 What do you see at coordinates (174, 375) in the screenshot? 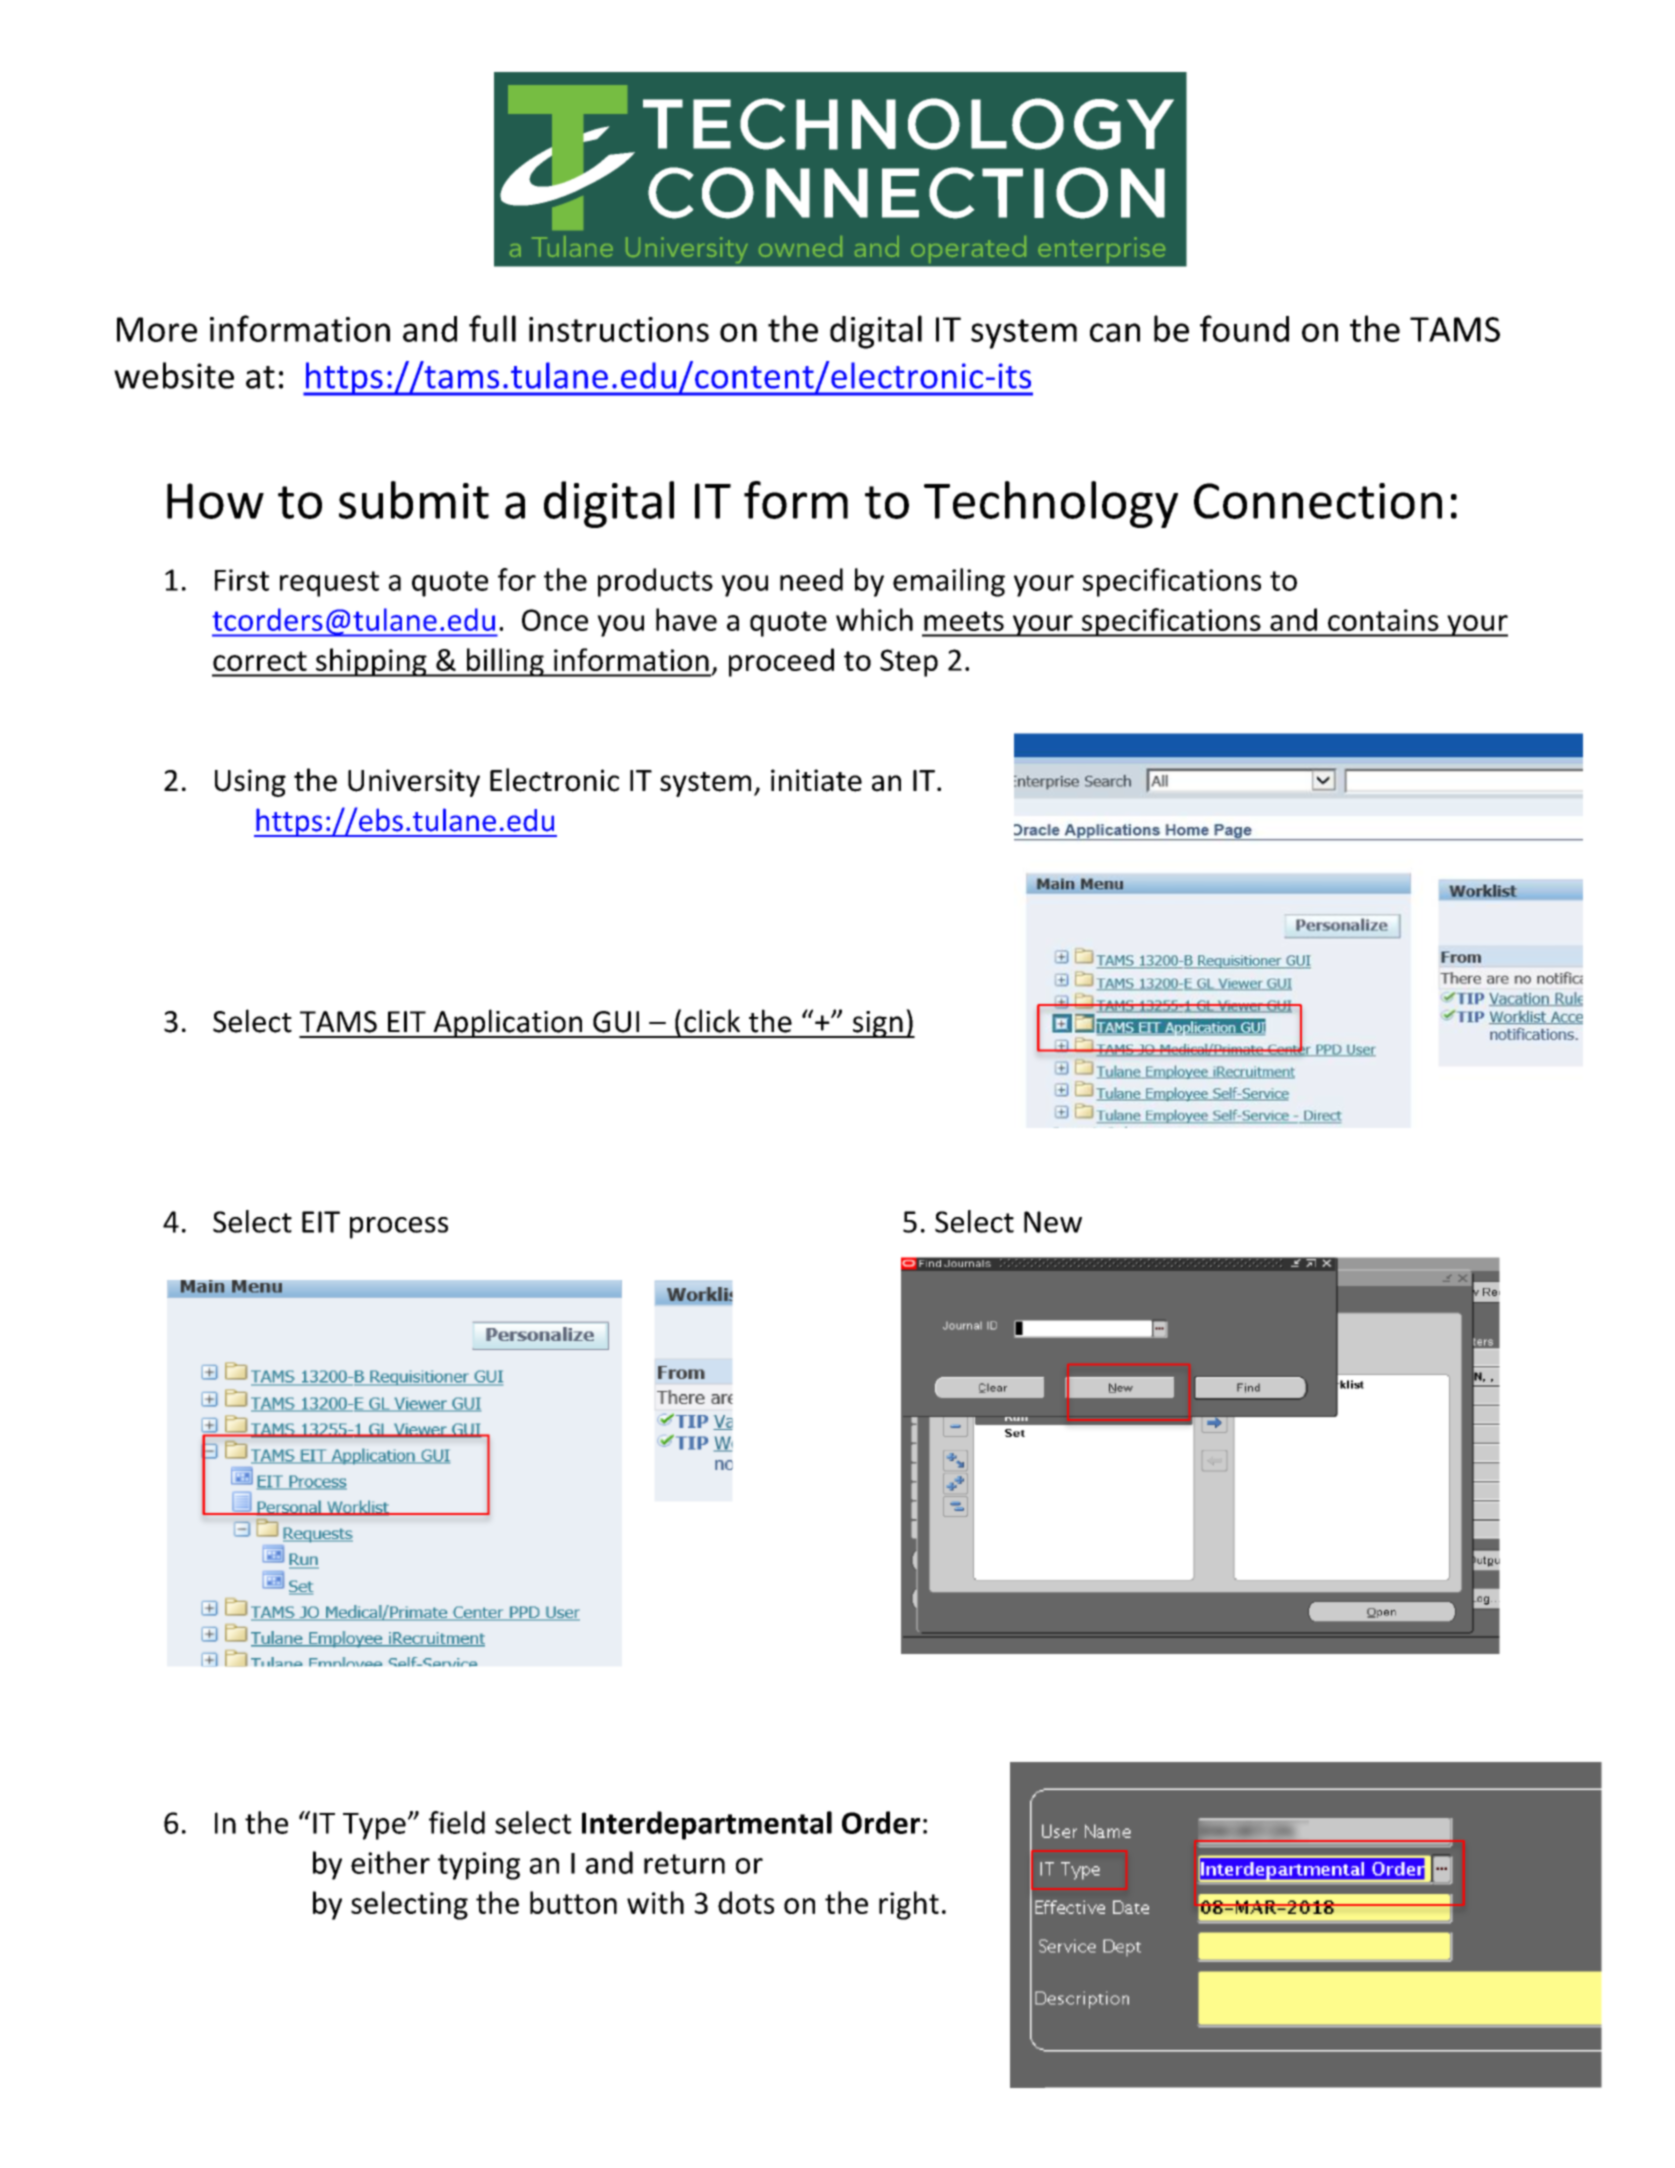
I see `website` at bounding box center [174, 375].
